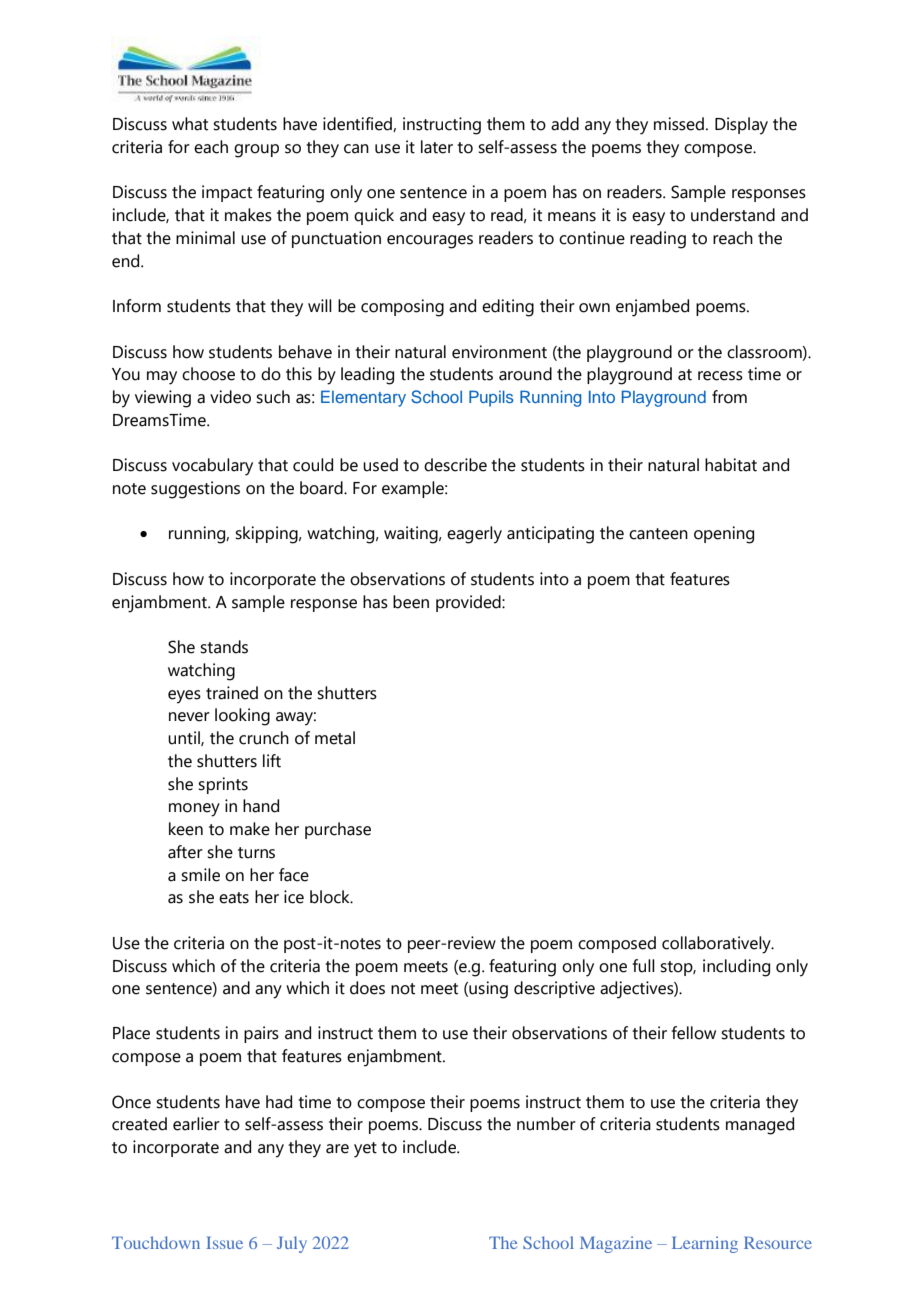 The image size is (924, 1308). I want to click on Pupils, so click(491, 398).
